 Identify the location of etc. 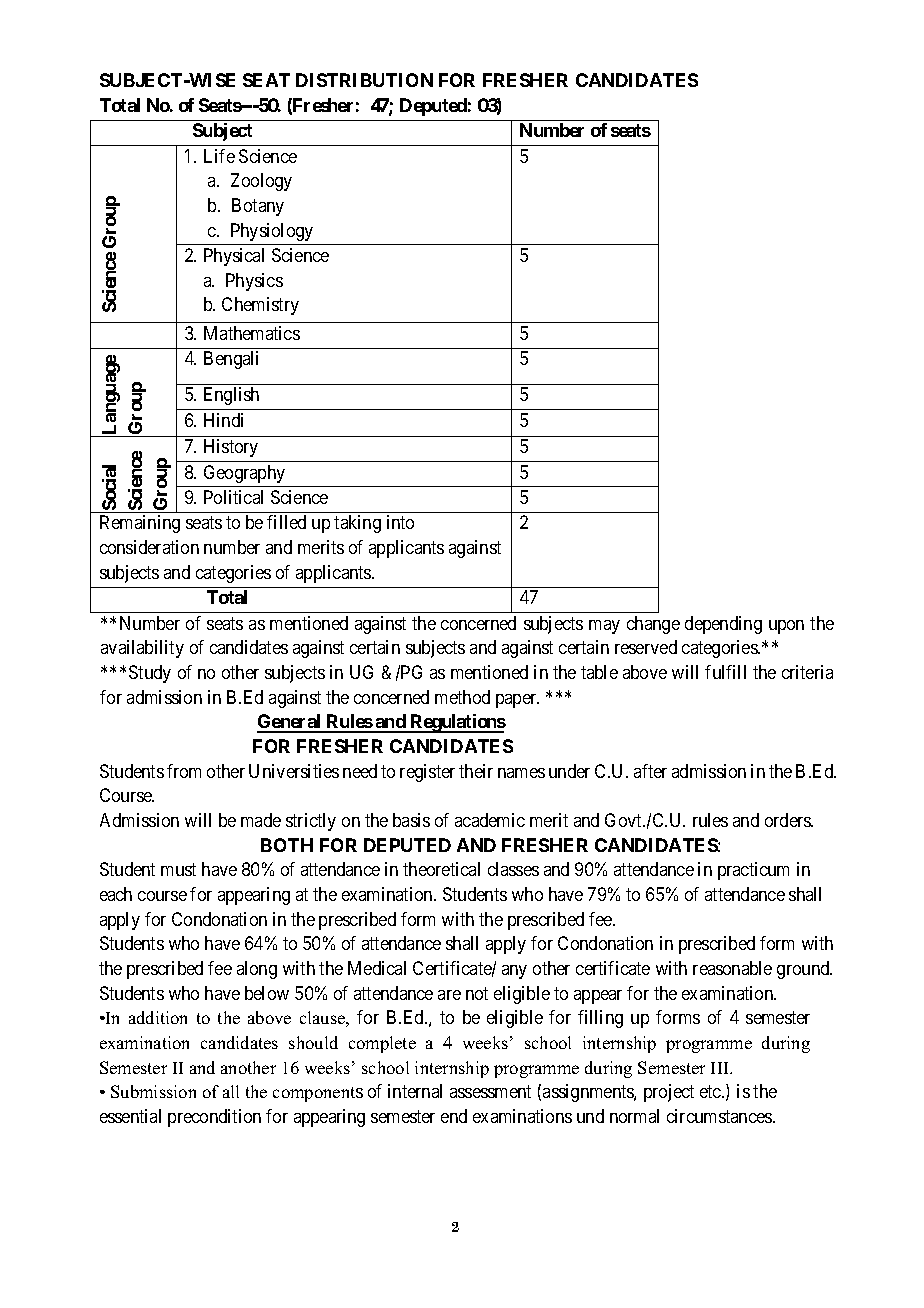
(711, 1091).
